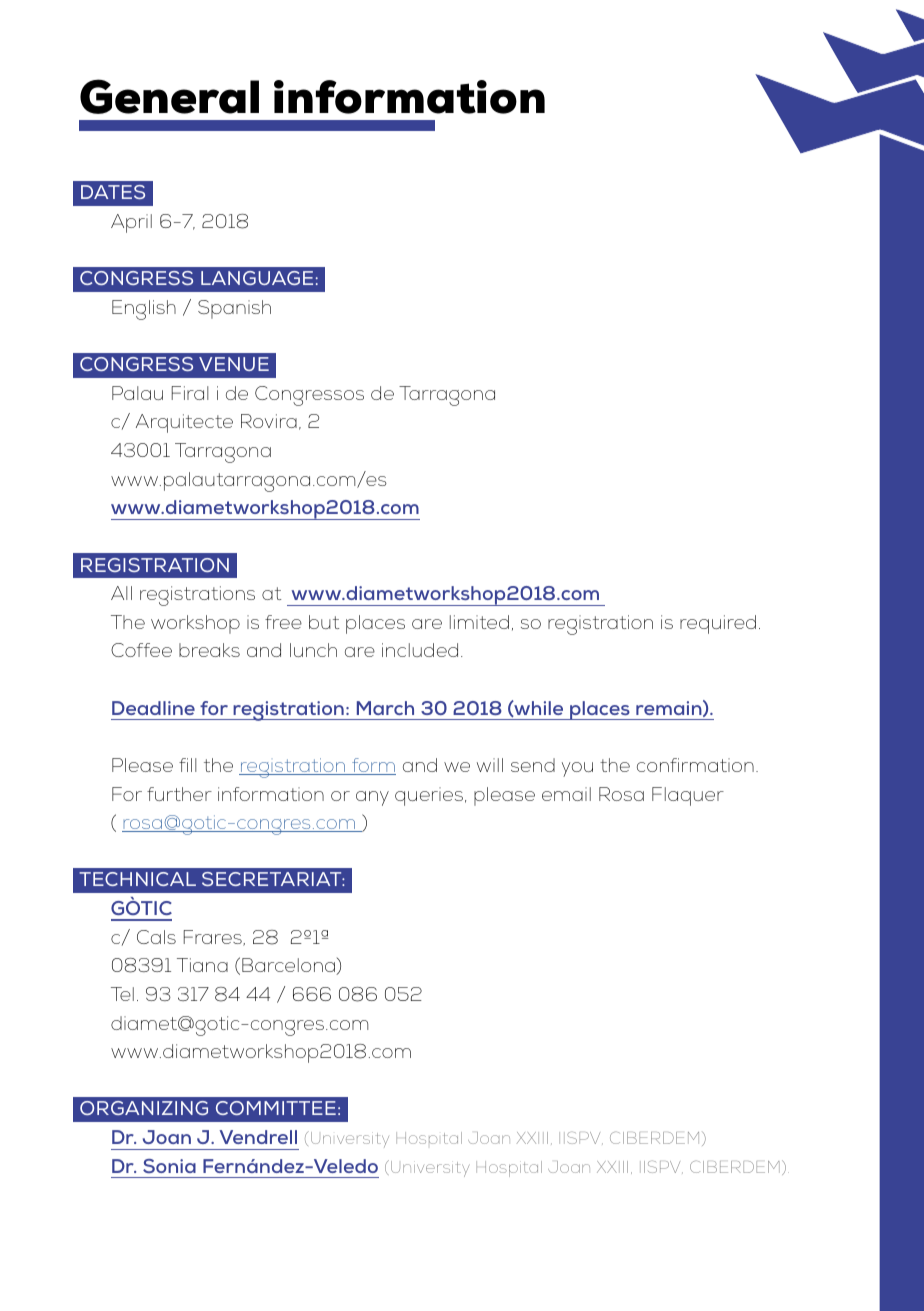  What do you see at coordinates (718, 624) in the screenshot?
I see `required` at bounding box center [718, 624].
